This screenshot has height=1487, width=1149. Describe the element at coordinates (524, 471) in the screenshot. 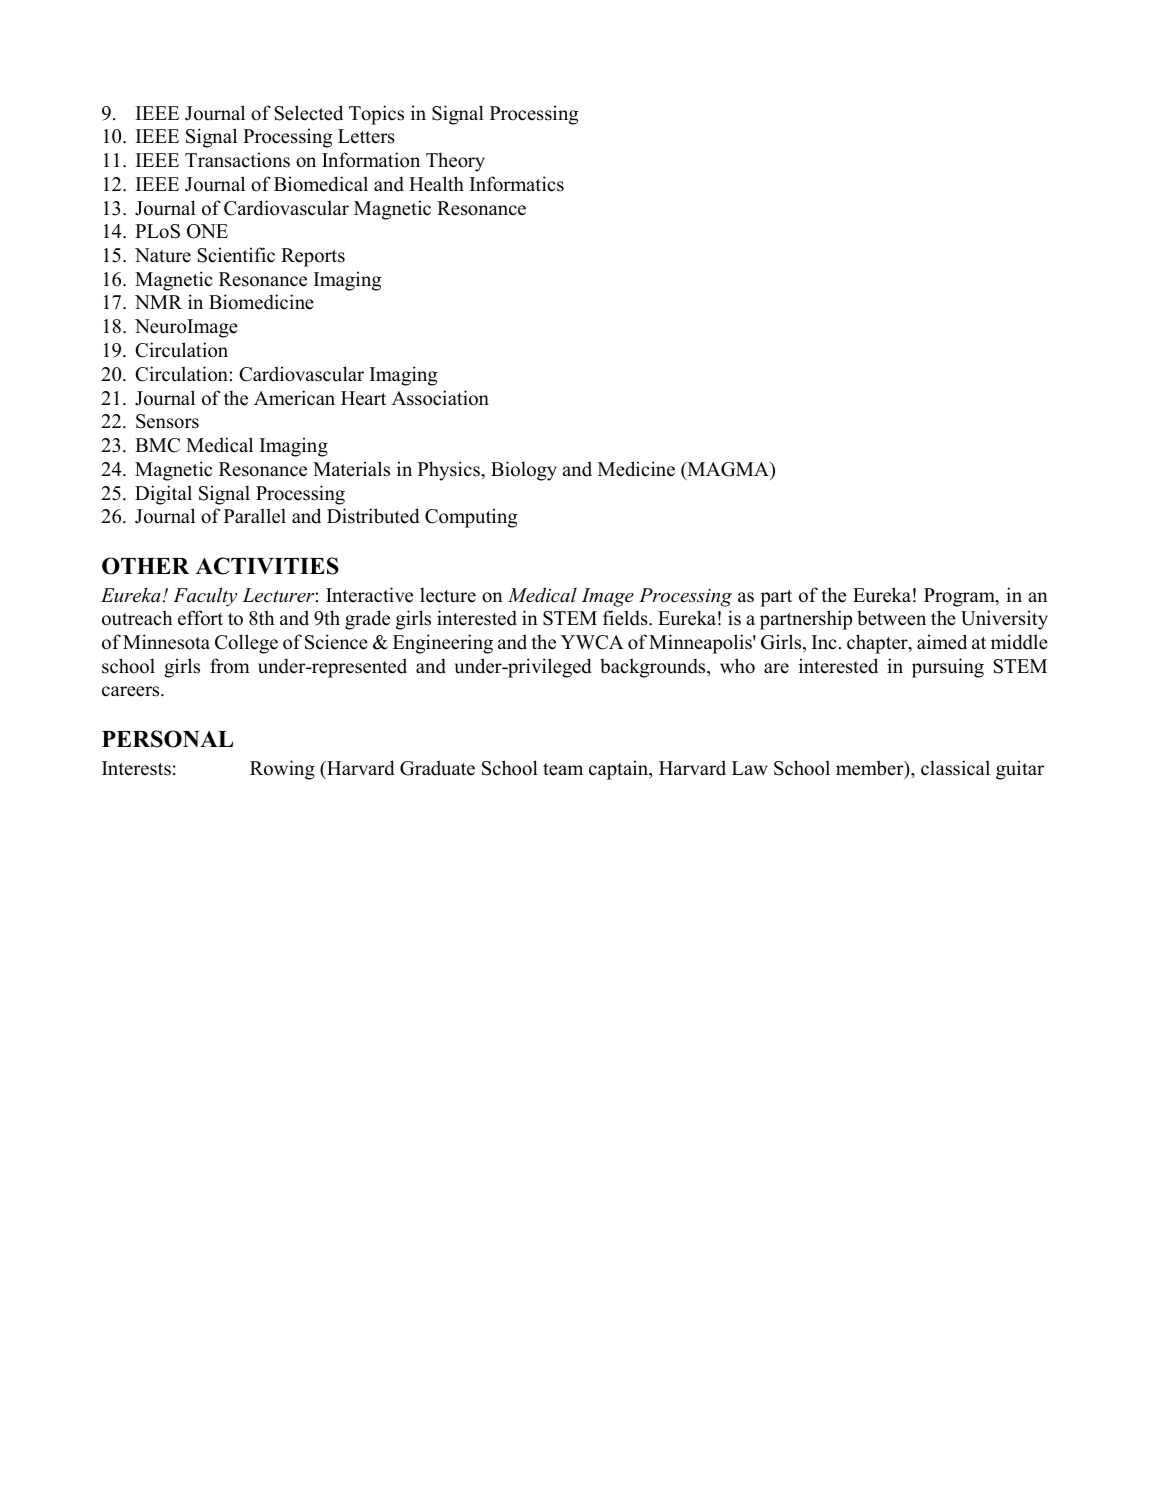

I see `Biology` at that location.
